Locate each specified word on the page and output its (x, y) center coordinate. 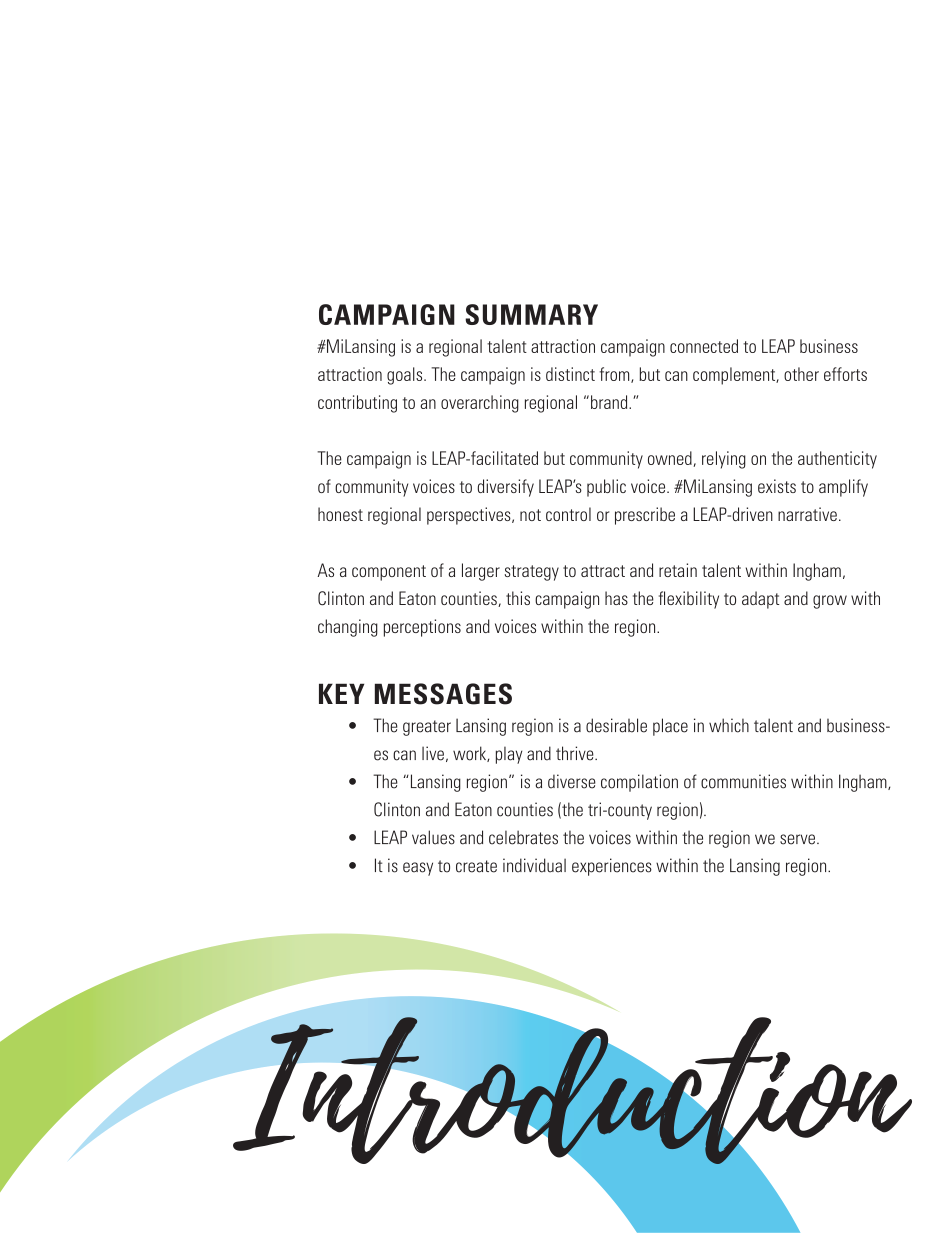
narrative (807, 514)
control (568, 514)
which (729, 725)
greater (427, 728)
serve (797, 839)
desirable (616, 725)
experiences (612, 867)
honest (340, 514)
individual (534, 865)
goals (406, 376)
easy (418, 869)
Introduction (572, 1090)
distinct (570, 374)
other (801, 374)
